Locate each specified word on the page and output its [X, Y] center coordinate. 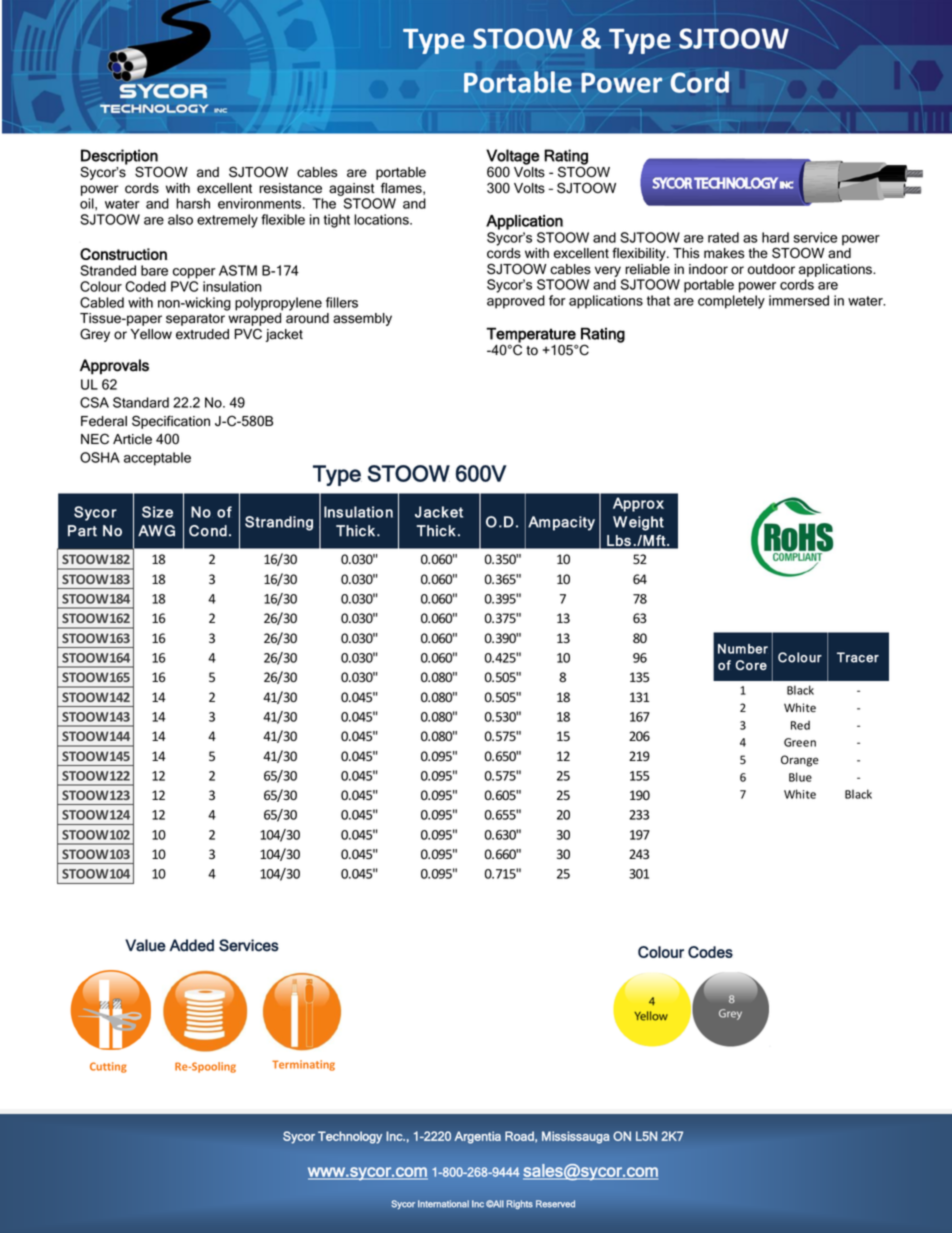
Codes [710, 952]
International [443, 1204]
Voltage [513, 158]
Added [191, 945]
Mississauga [575, 1137]
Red [800, 725]
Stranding [279, 523]
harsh [193, 203]
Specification [171, 422]
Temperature [531, 336]
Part [82, 531]
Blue [800, 777]
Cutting [108, 1067]
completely [731, 302]
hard [775, 237]
